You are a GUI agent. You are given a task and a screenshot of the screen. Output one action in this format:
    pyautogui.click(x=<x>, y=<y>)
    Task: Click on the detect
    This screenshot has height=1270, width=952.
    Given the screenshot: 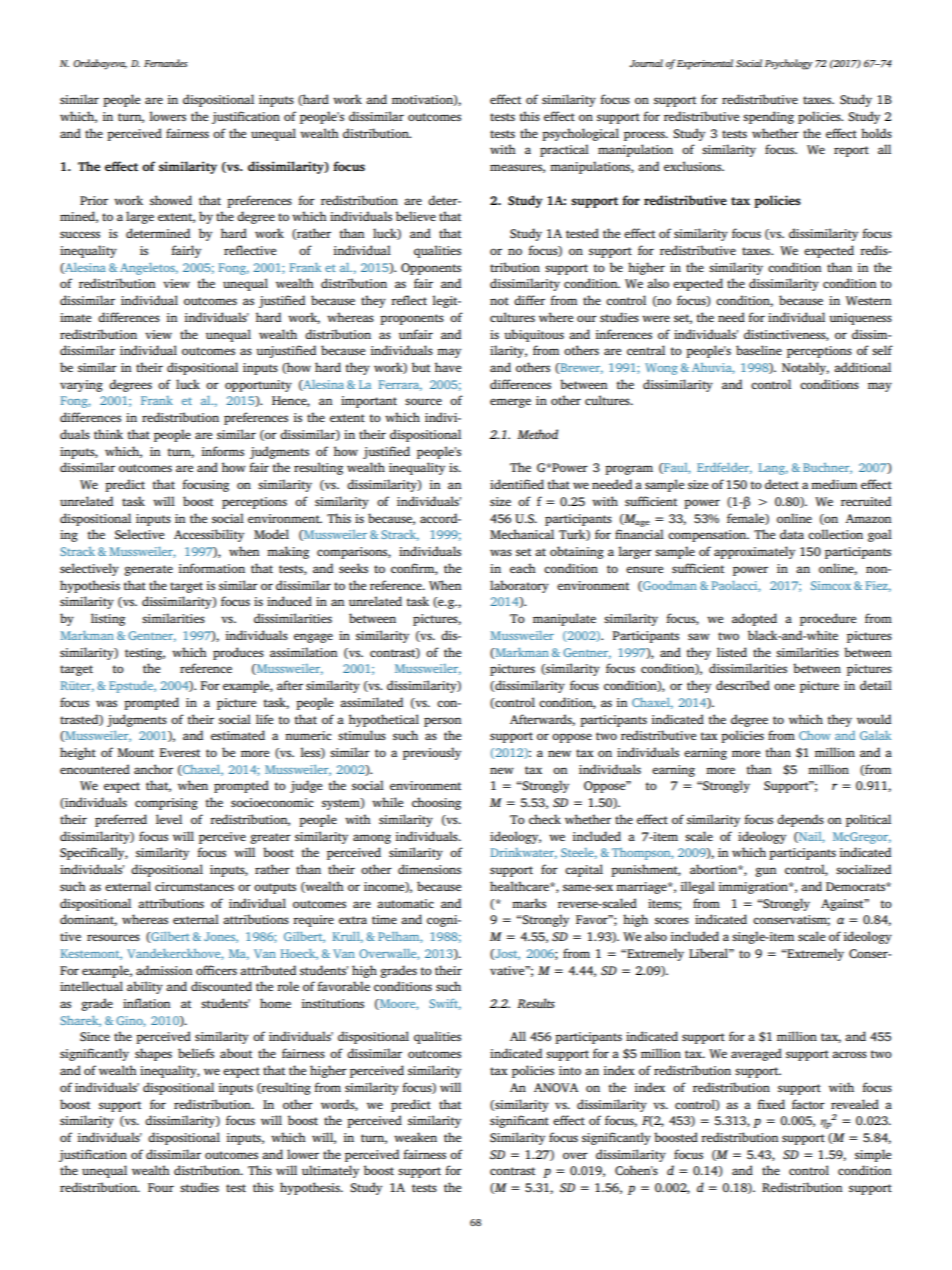 What is the action you would take?
    pyautogui.click(x=782, y=484)
